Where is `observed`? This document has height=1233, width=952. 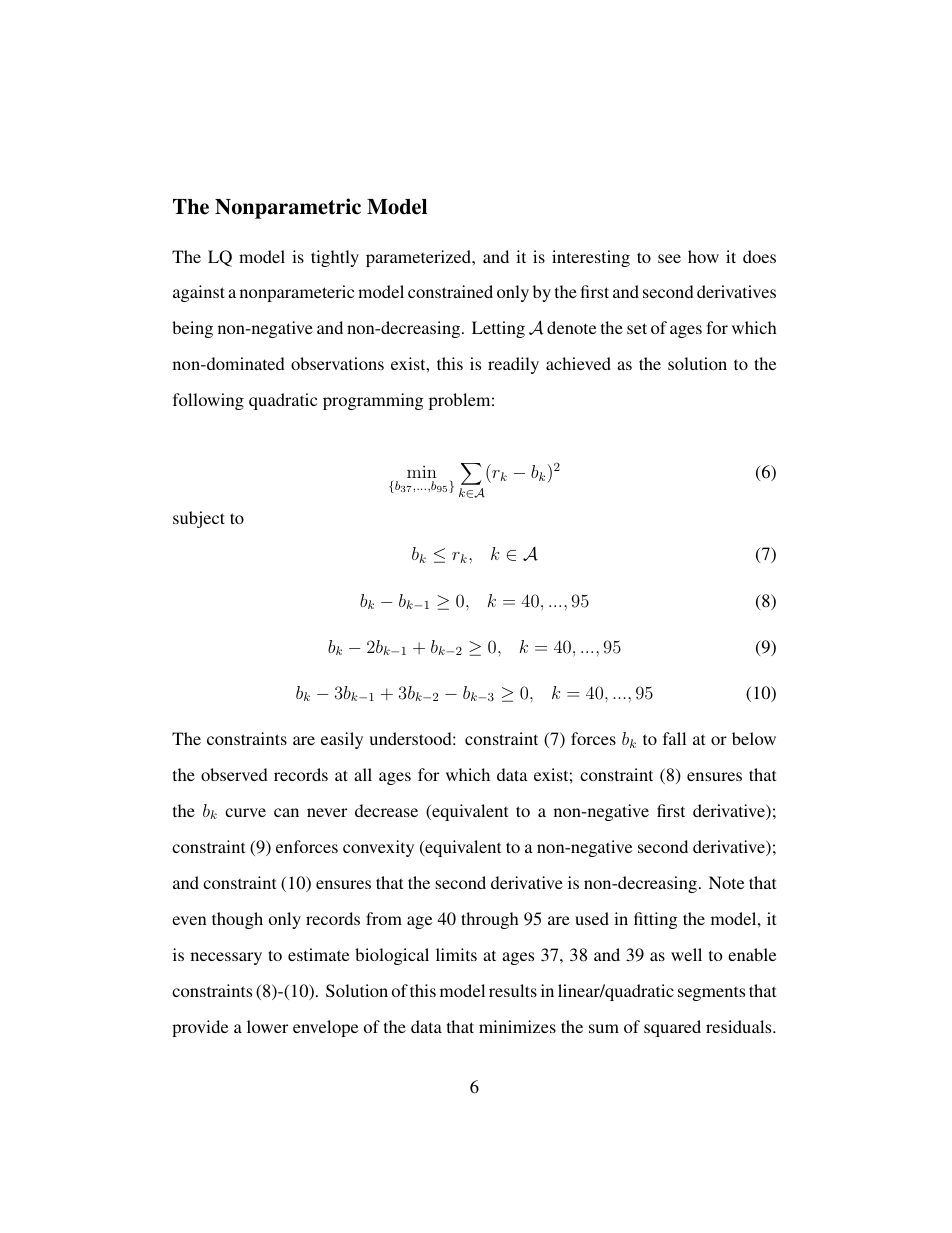 observed is located at coordinates (234, 774).
